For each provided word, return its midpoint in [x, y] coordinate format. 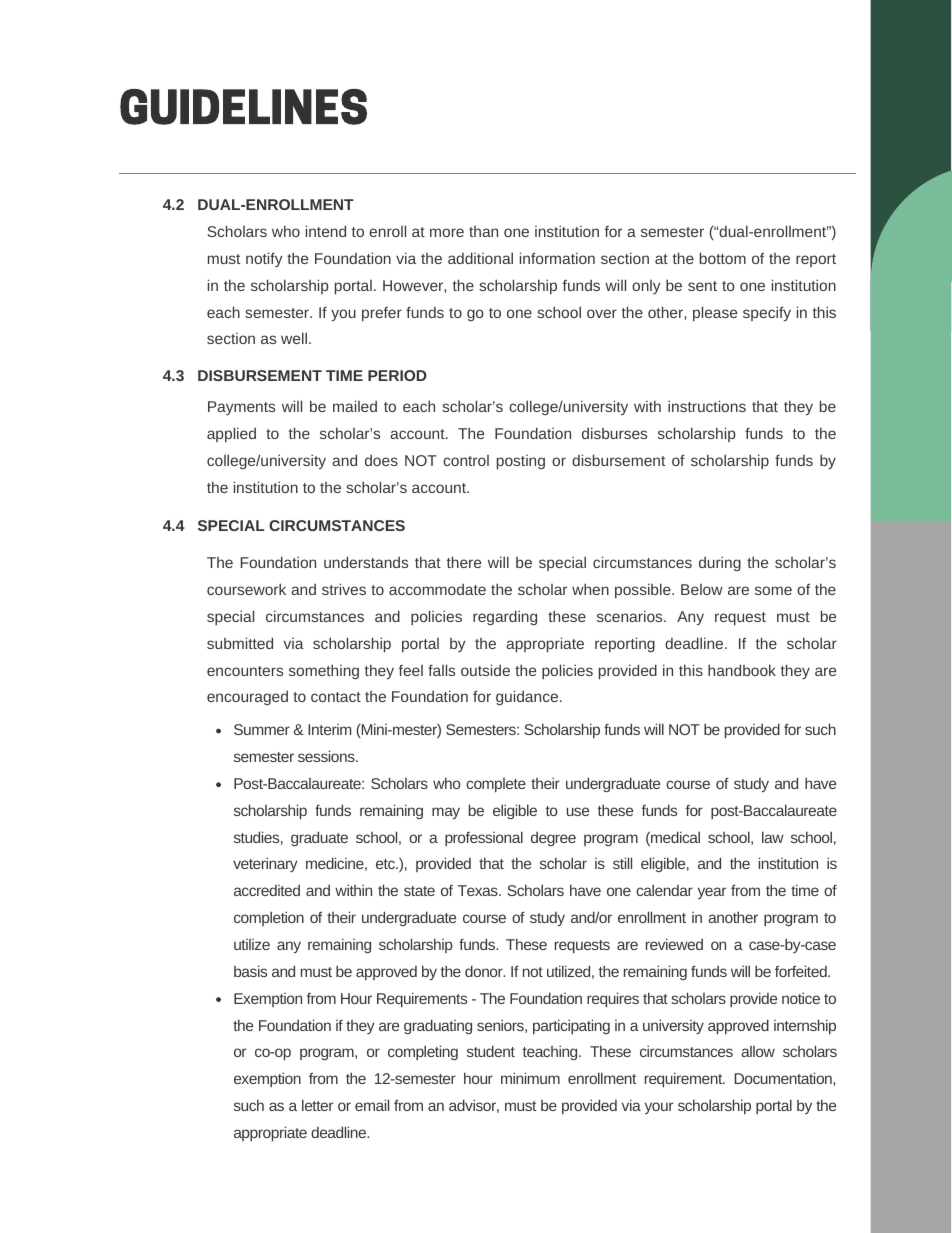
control [466, 460]
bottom [723, 258]
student [491, 1051]
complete [496, 785]
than [483, 231]
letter [317, 1105]
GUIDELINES [243, 107]
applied [231, 434]
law [773, 837]
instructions [707, 406]
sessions [327, 756]
